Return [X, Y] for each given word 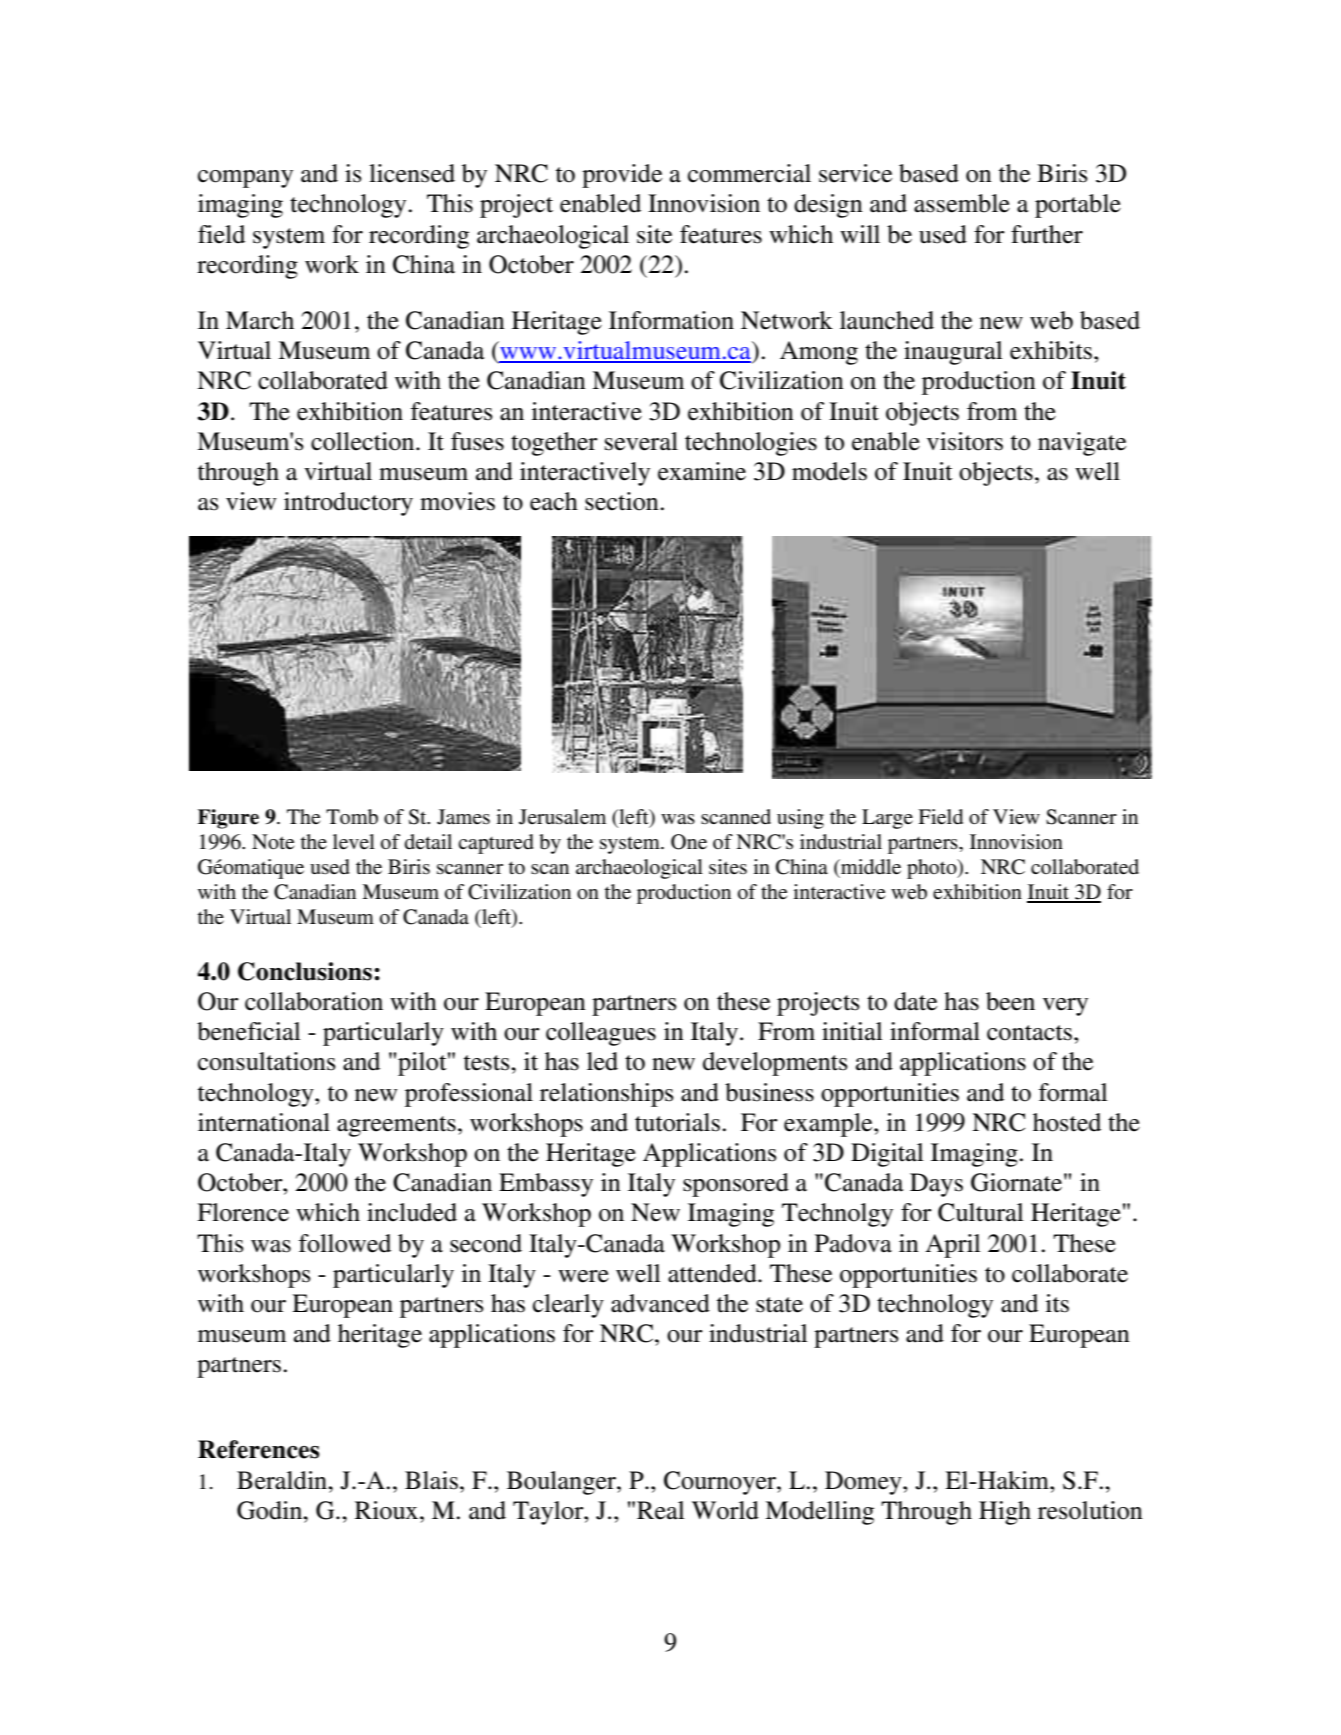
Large [887, 819]
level [354, 842]
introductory [348, 504]
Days [936, 1185]
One [689, 842]
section [623, 501]
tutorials [677, 1122]
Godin [271, 1510]
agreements [396, 1126]
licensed [412, 173]
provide [622, 176]
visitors [965, 441]
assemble [962, 203]
